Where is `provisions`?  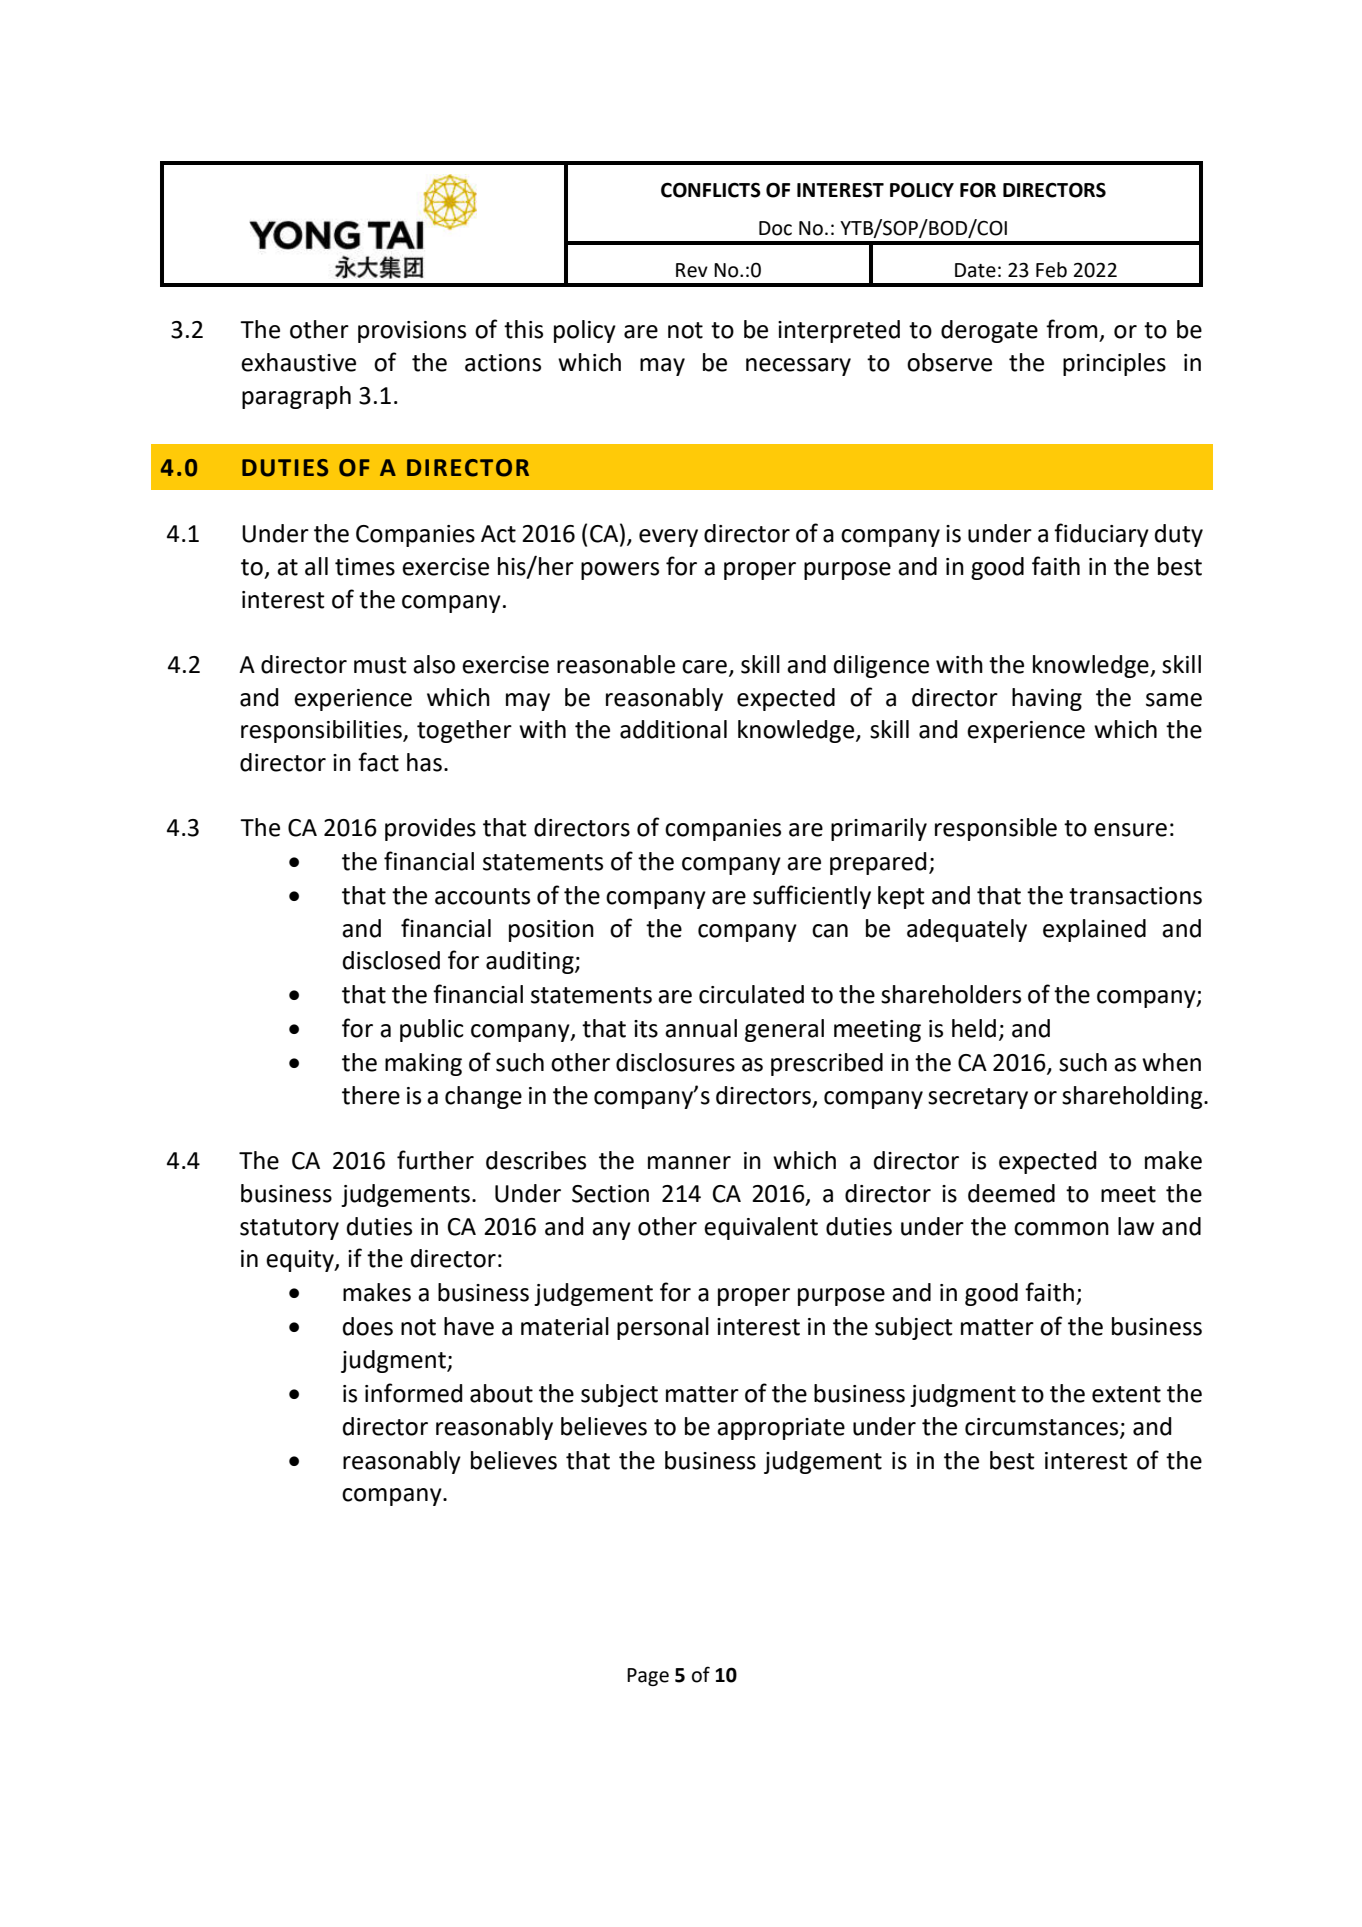 provisions is located at coordinates (412, 332).
